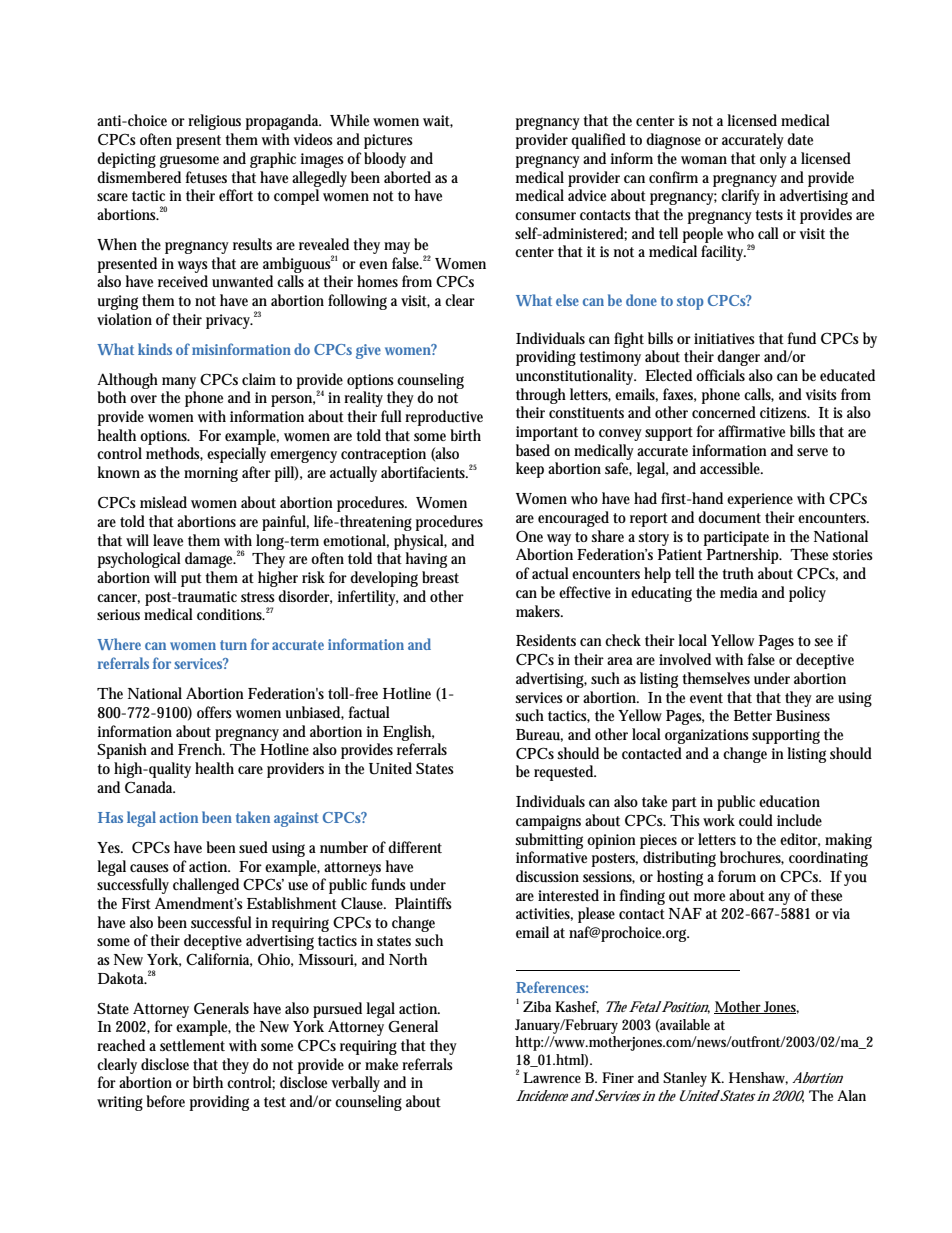 Image resolution: width=952 pixels, height=1233 pixels. I want to click on submitting, so click(549, 841).
